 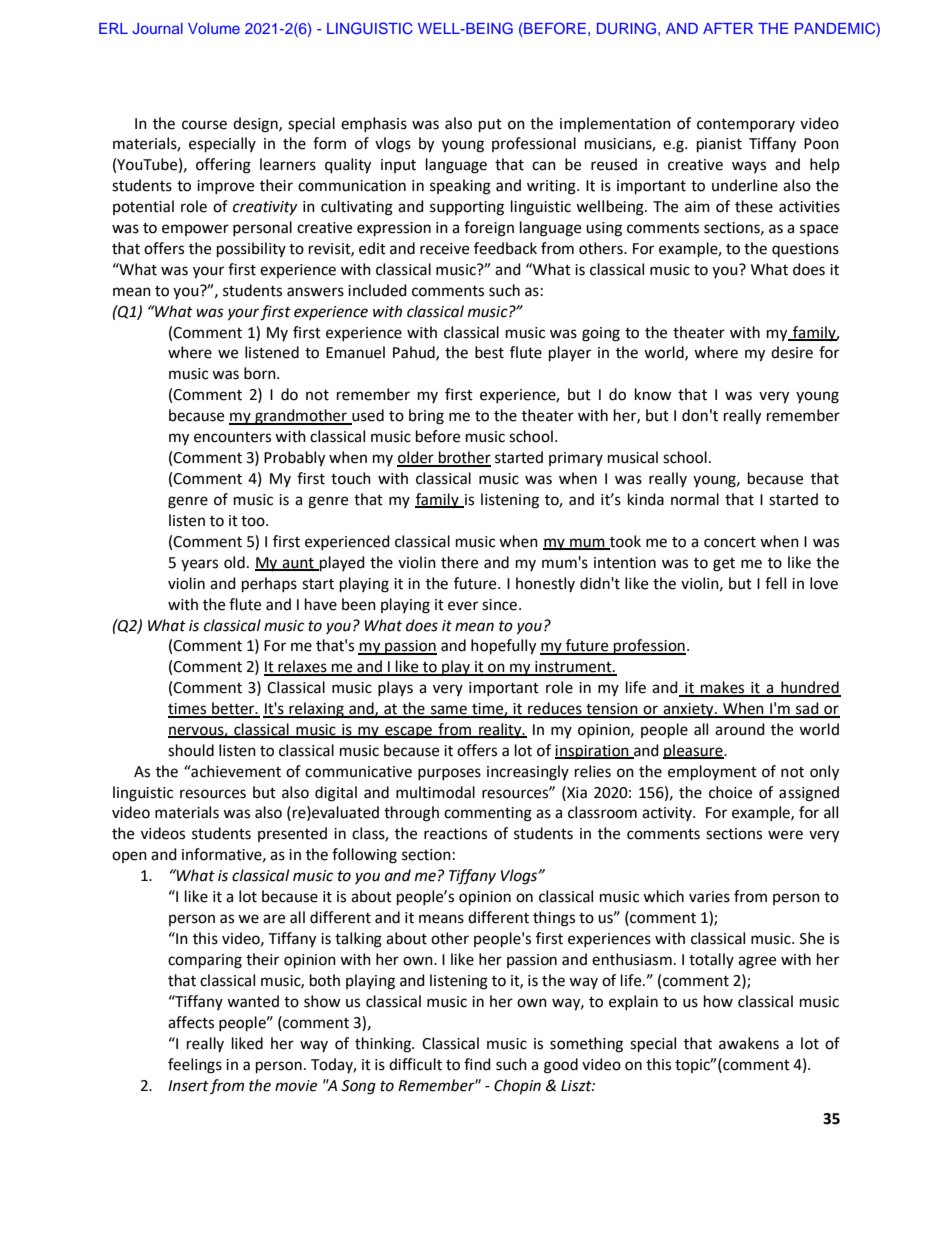 What do you see at coordinates (214, 28) in the page?
I see `Volume` at bounding box center [214, 28].
